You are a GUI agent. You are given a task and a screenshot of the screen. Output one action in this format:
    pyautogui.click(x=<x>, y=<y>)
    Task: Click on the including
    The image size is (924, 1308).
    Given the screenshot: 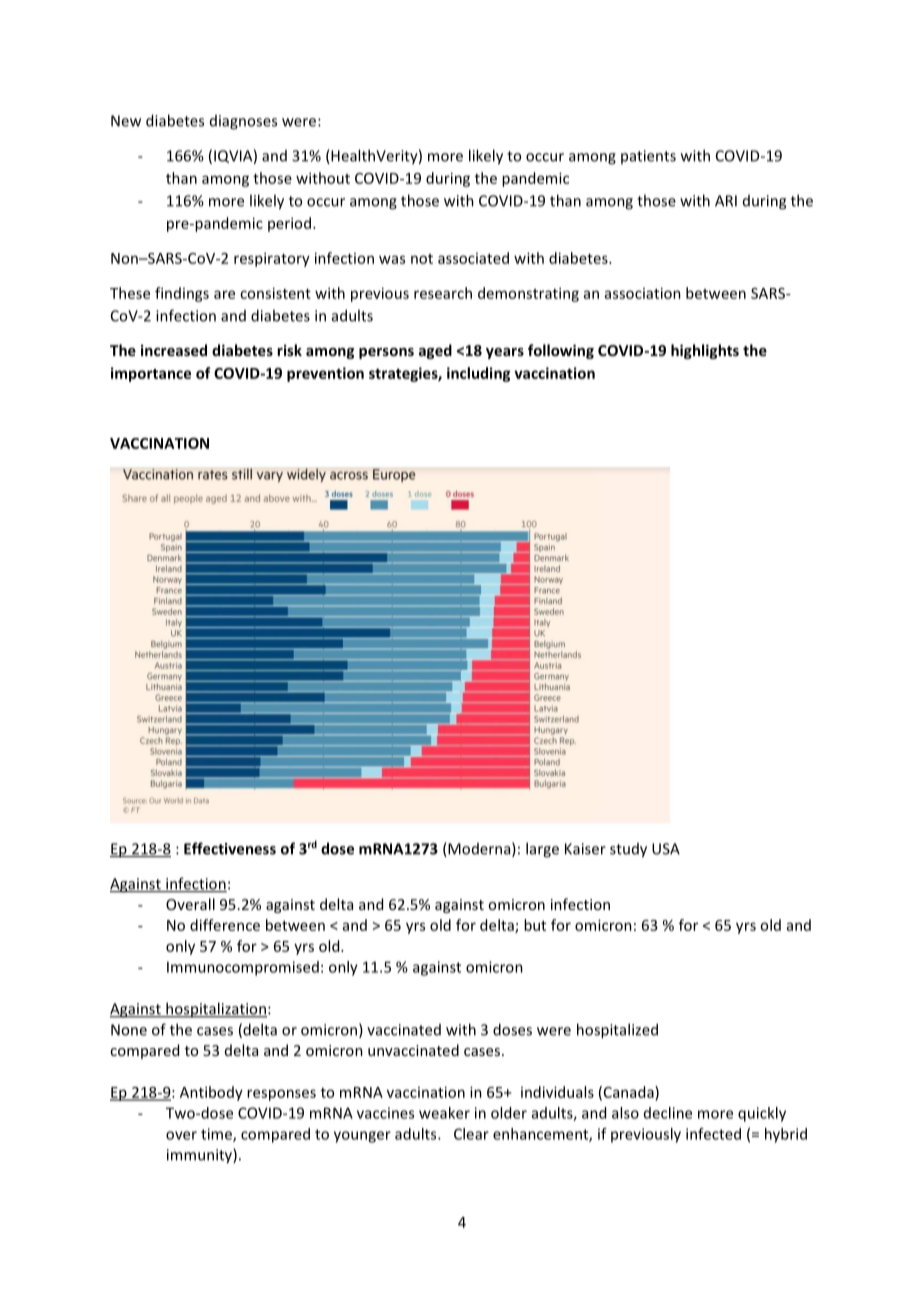 What is the action you would take?
    pyautogui.click(x=478, y=374)
